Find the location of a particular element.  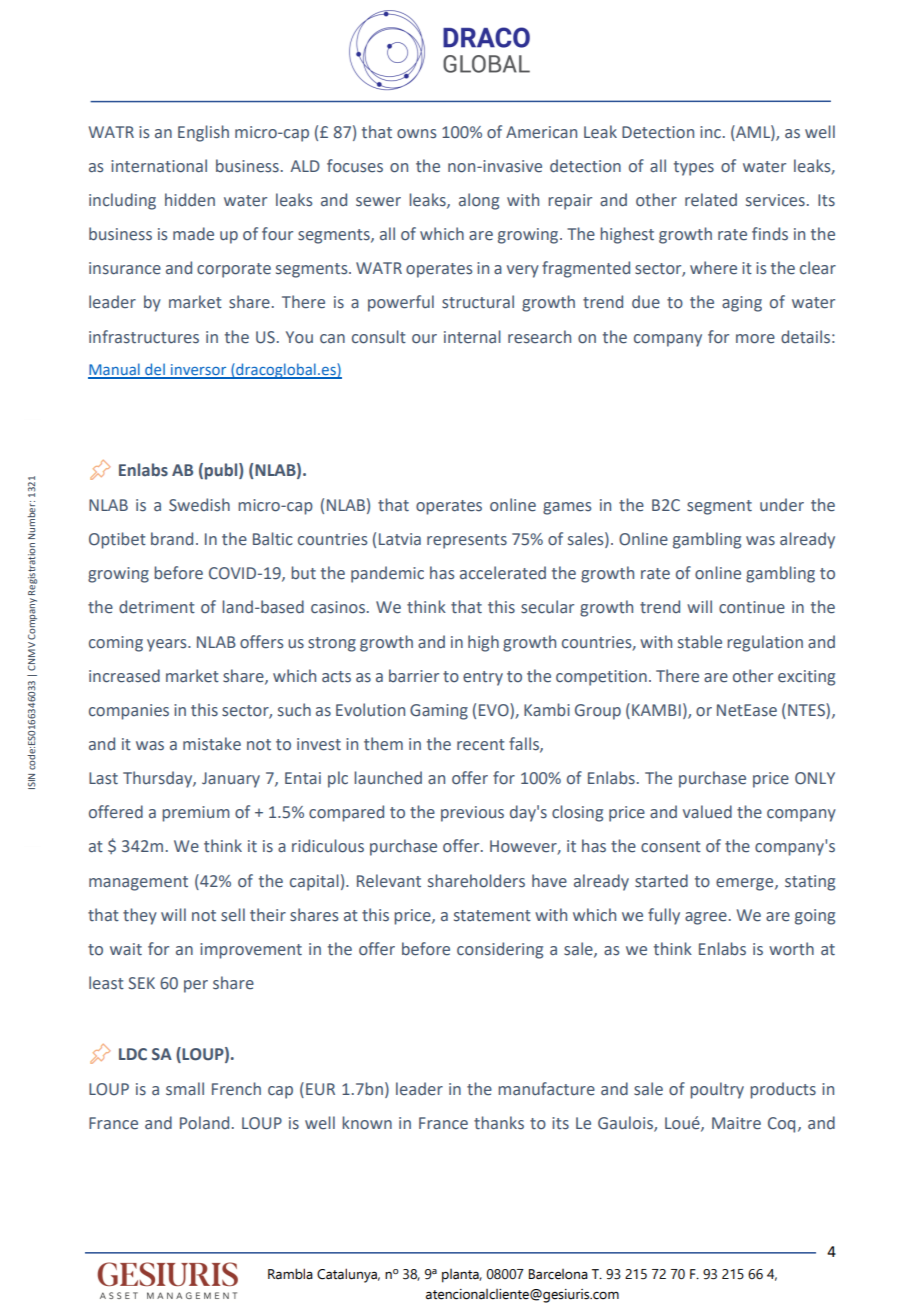

management is located at coordinates (138, 883).
